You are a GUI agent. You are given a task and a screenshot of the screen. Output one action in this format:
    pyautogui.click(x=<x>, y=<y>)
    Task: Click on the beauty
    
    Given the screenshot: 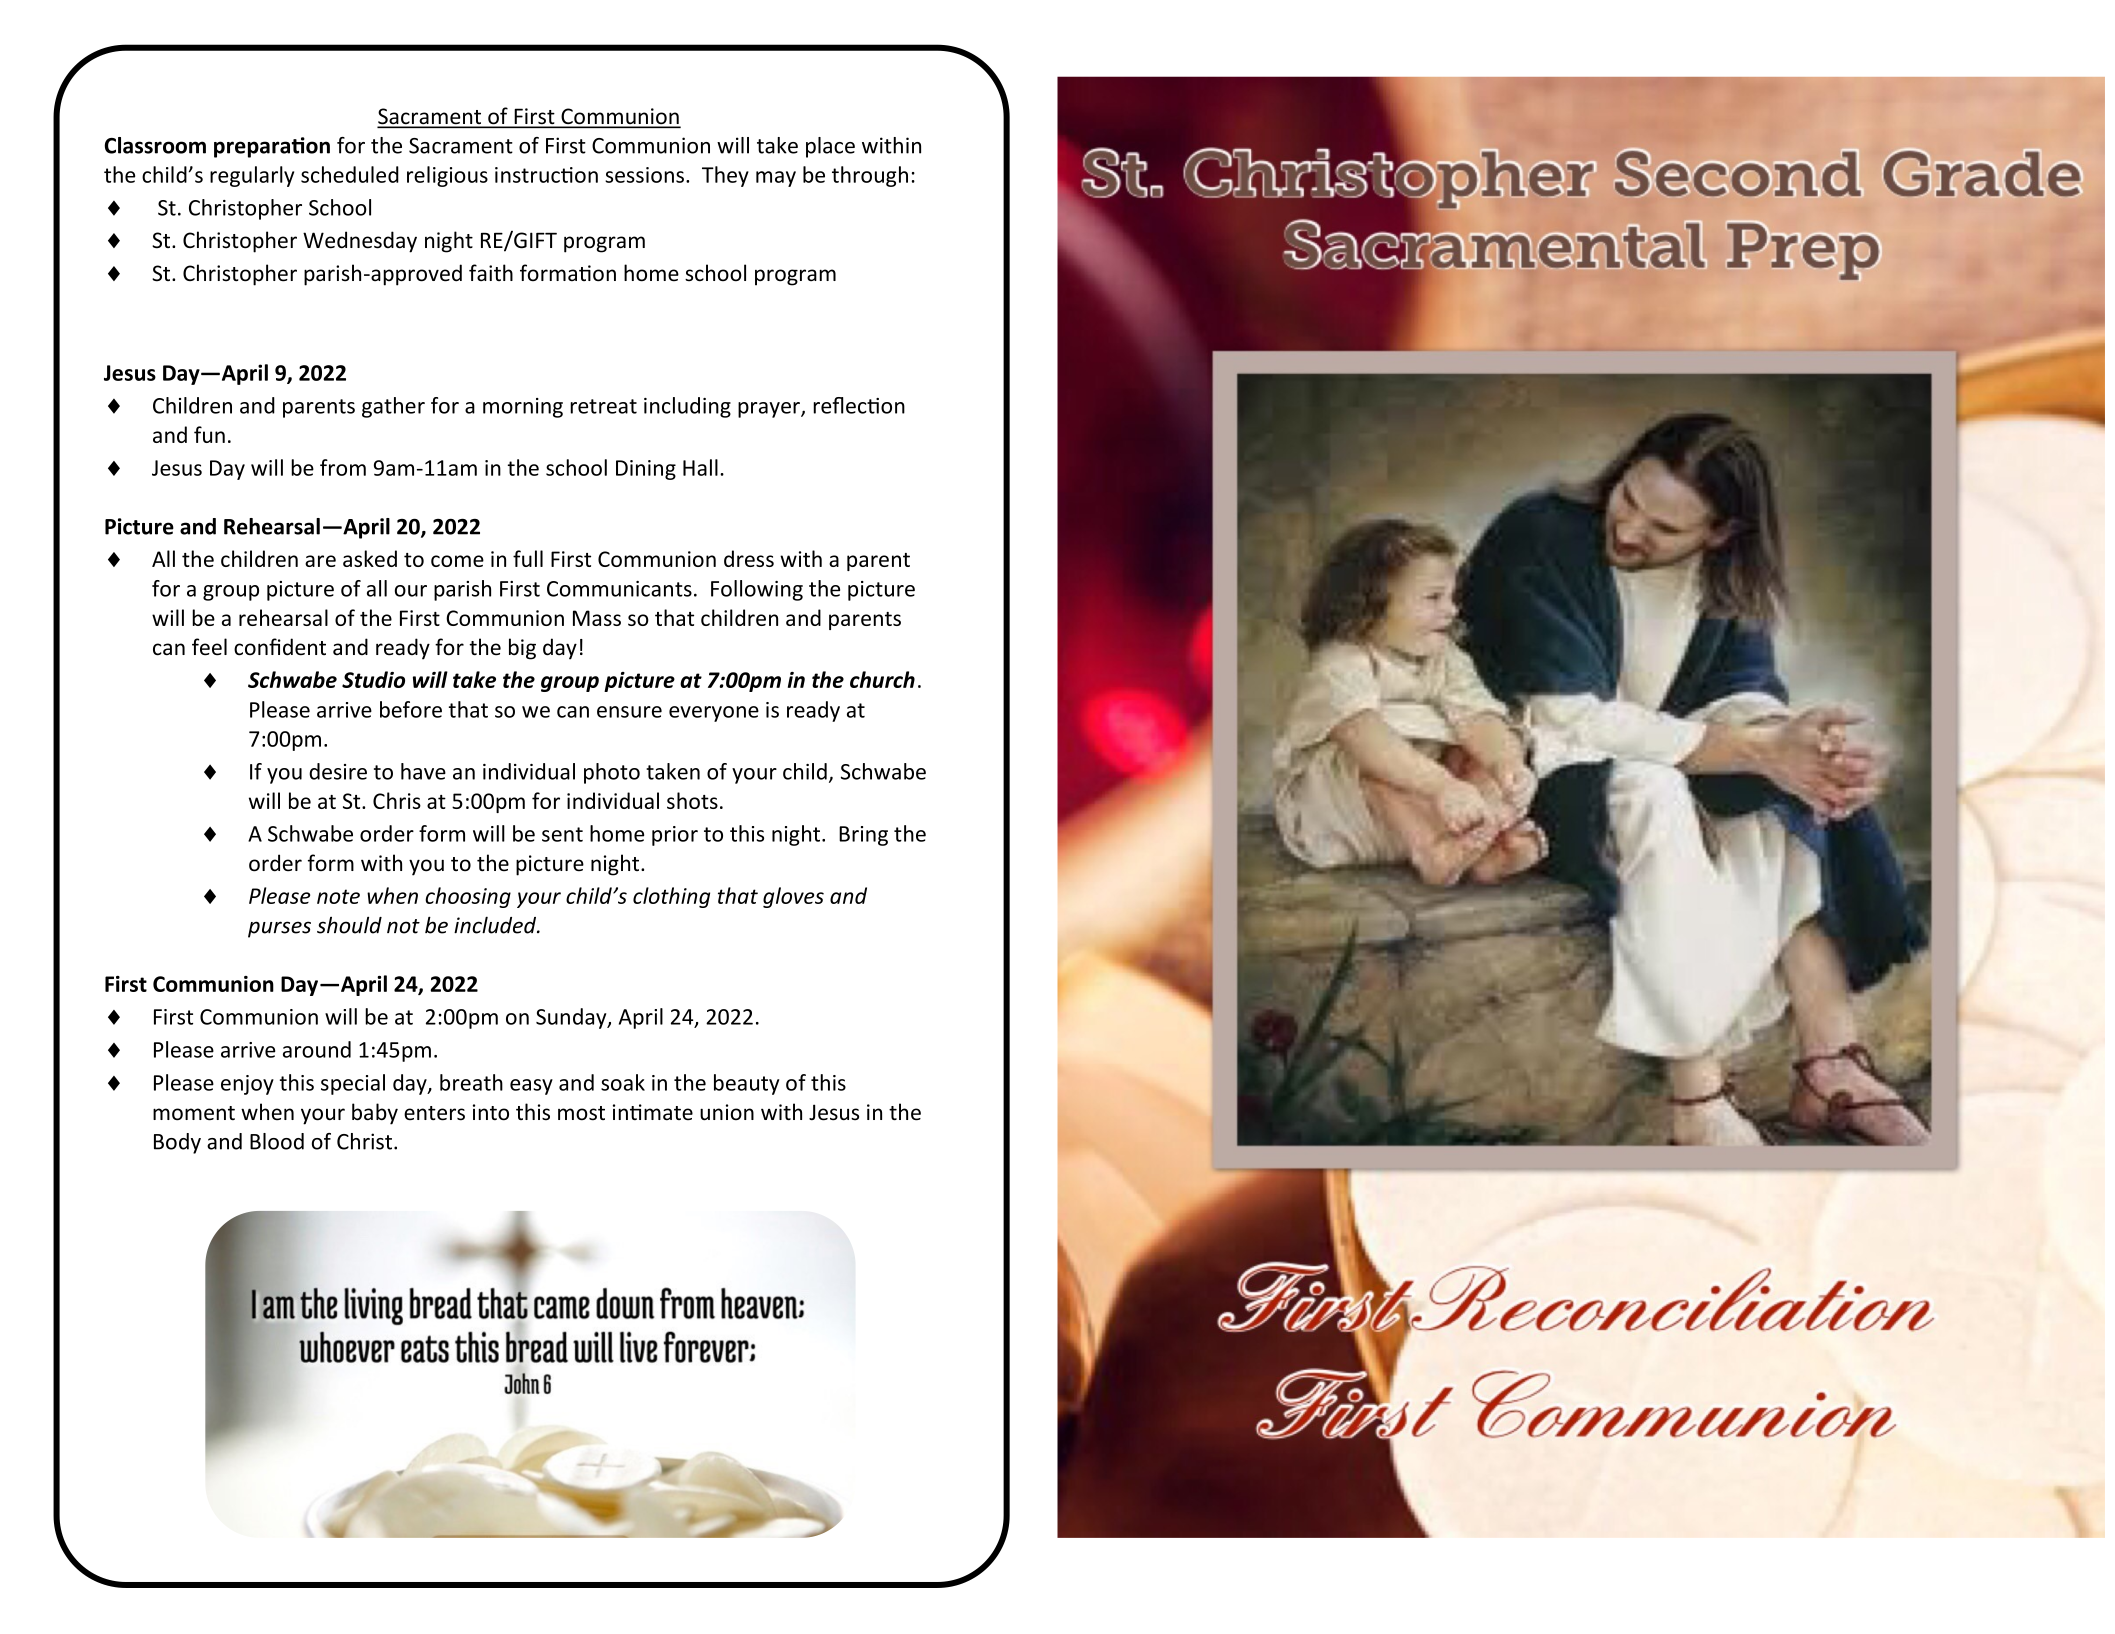 What is the action you would take?
    pyautogui.click(x=746, y=1084)
